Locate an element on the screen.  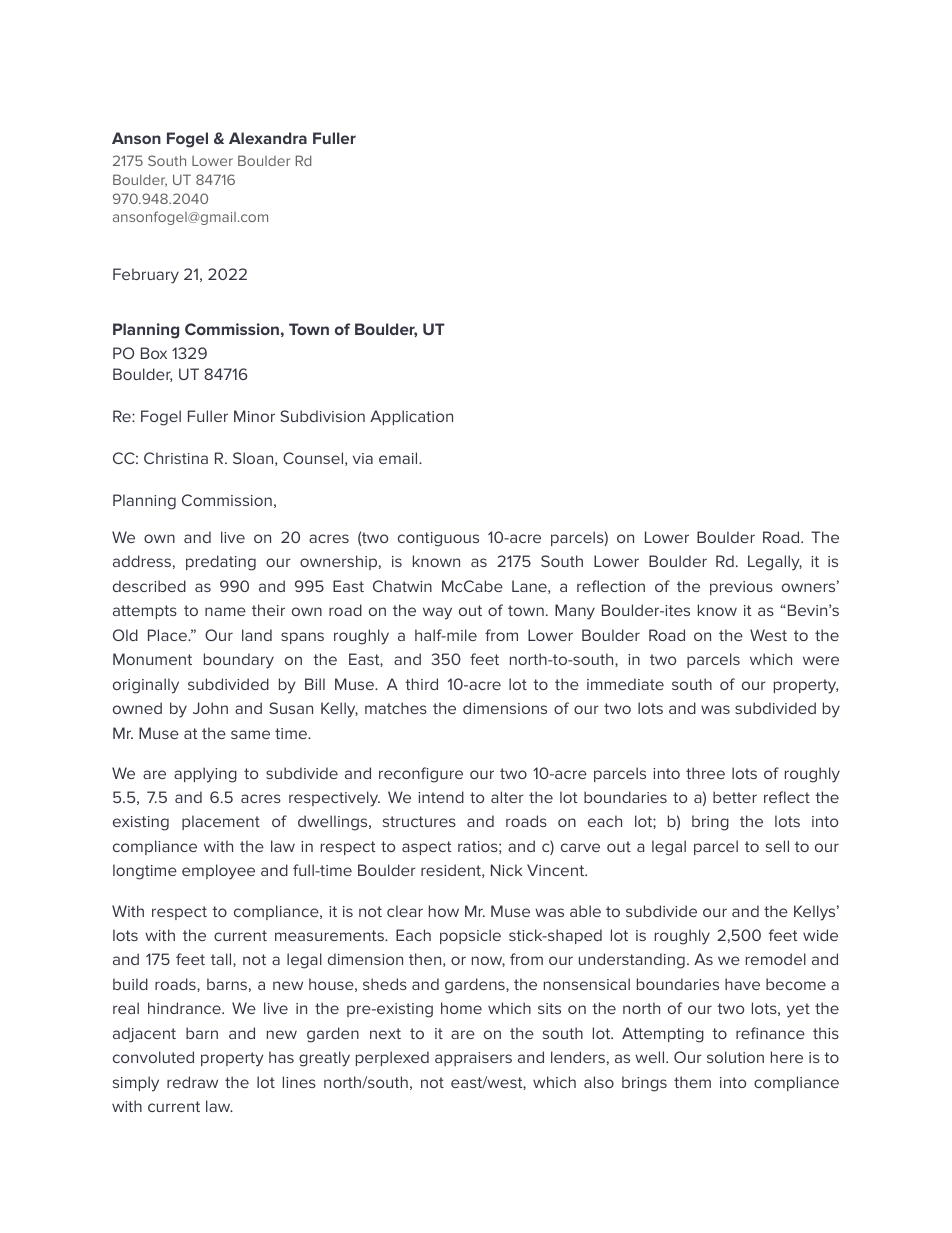
previous is located at coordinates (741, 588).
